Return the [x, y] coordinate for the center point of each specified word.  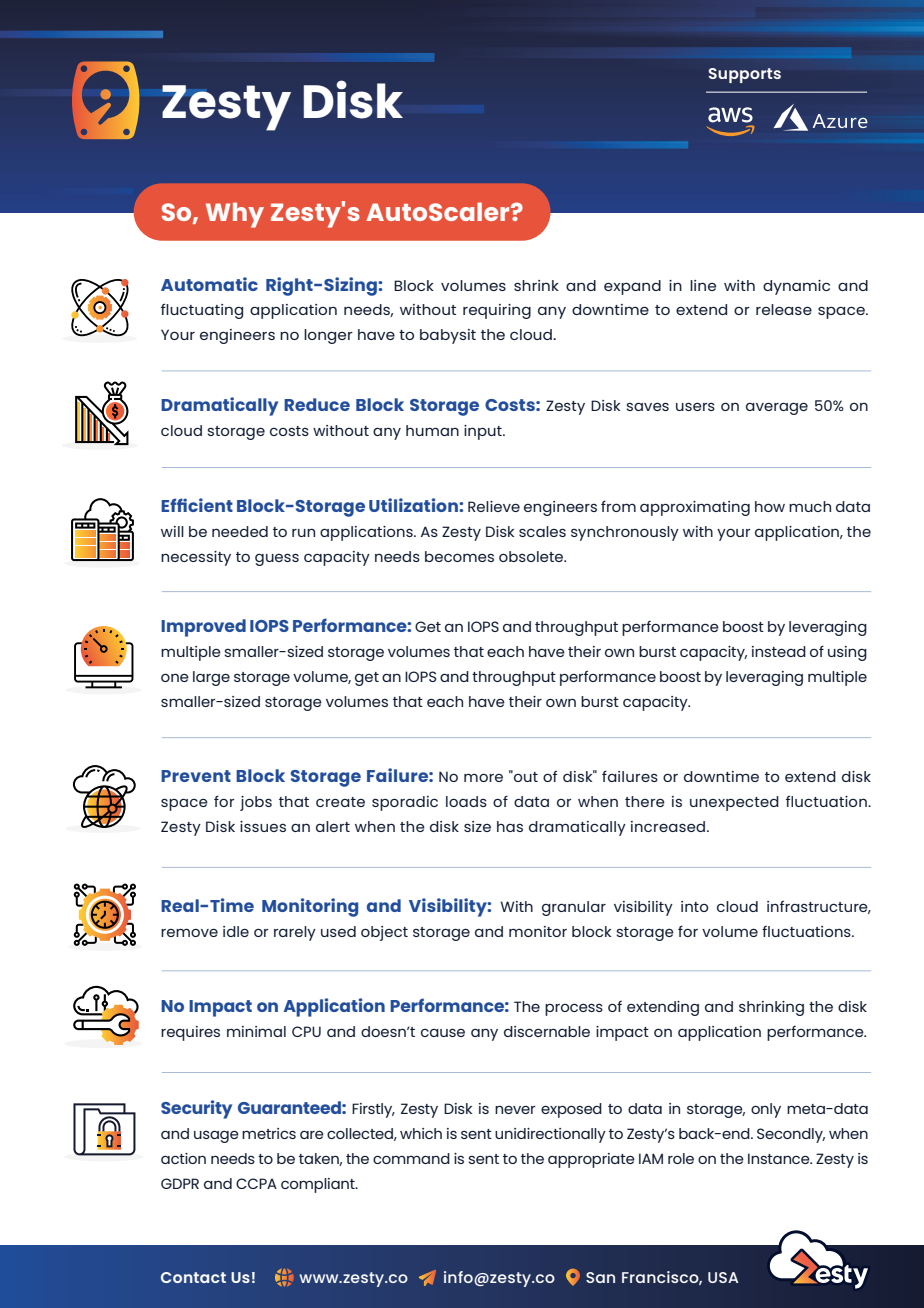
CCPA [256, 1183]
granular [574, 908]
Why [235, 215]
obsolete [532, 556]
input [484, 432]
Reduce [317, 404]
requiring [497, 311]
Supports [745, 75]
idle [236, 931]
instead [779, 651]
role [681, 1158]
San [600, 1277]
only [766, 1110]
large [211, 678]
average [777, 409]
